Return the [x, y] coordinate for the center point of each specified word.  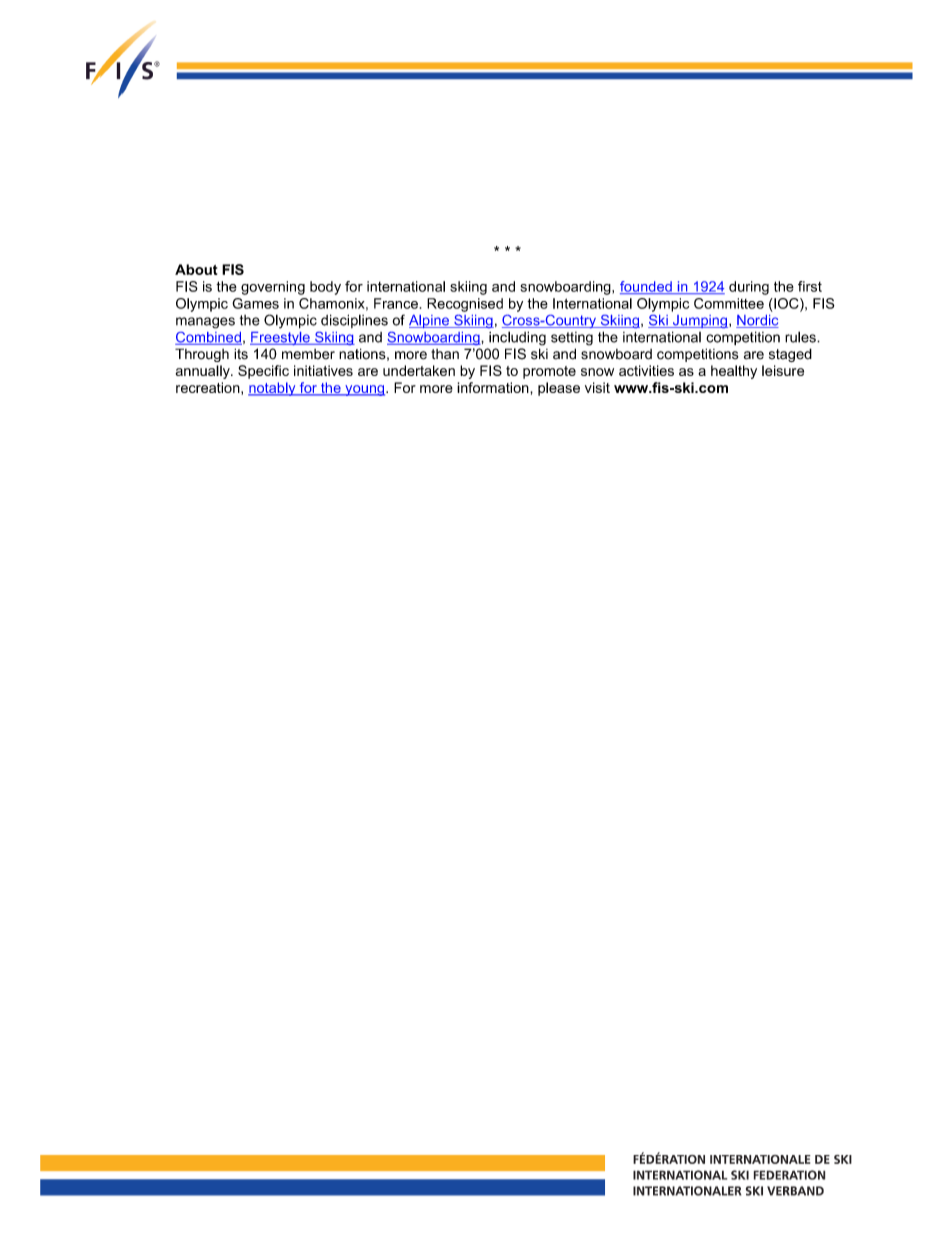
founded [647, 287]
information [494, 387]
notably [273, 389]
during [749, 288]
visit [597, 387]
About [196, 269]
